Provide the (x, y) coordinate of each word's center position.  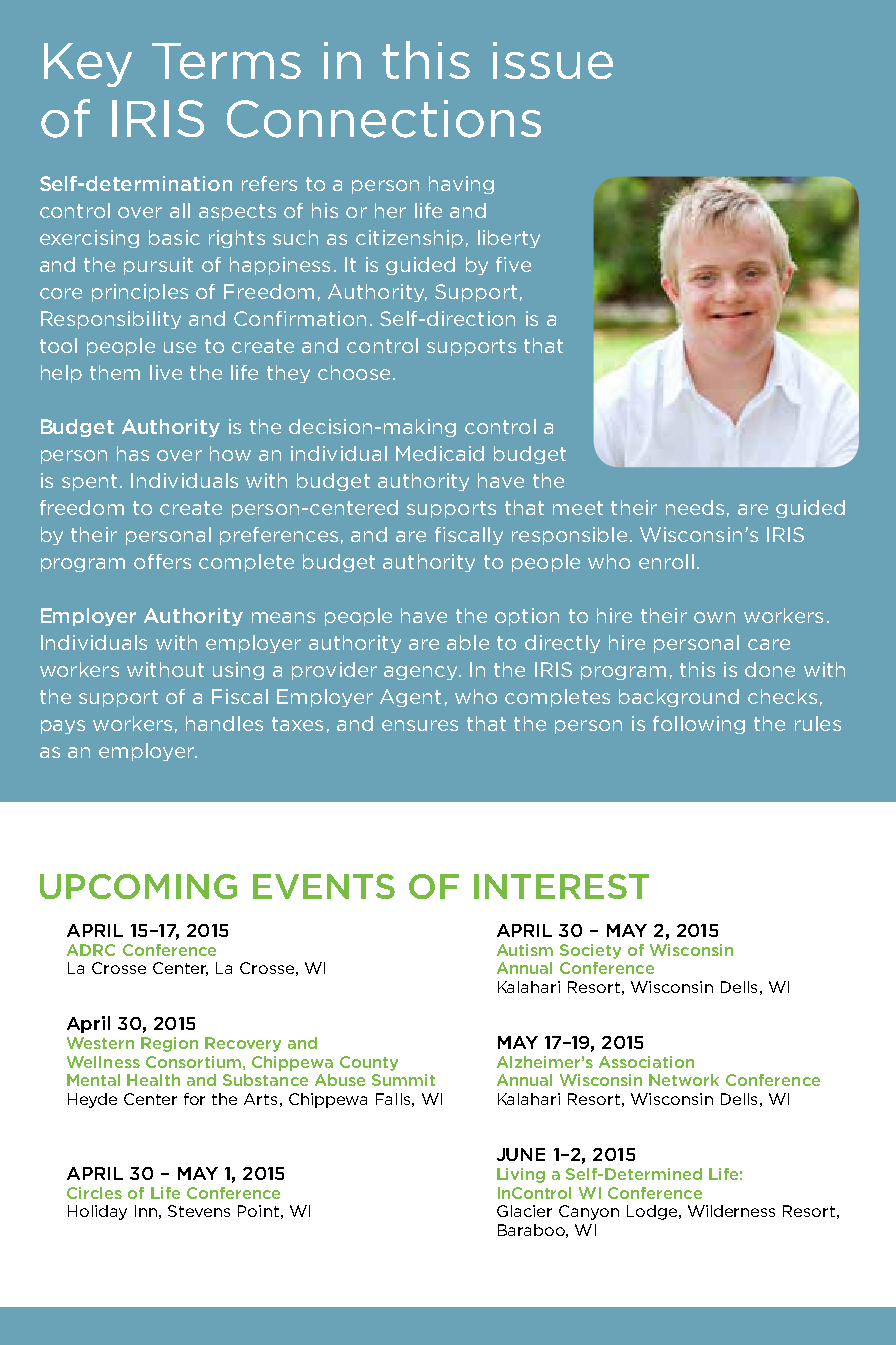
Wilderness (731, 1211)
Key (88, 65)
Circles (94, 1193)
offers (162, 561)
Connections (384, 119)
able (468, 642)
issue (553, 60)
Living (521, 1175)
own (714, 617)
